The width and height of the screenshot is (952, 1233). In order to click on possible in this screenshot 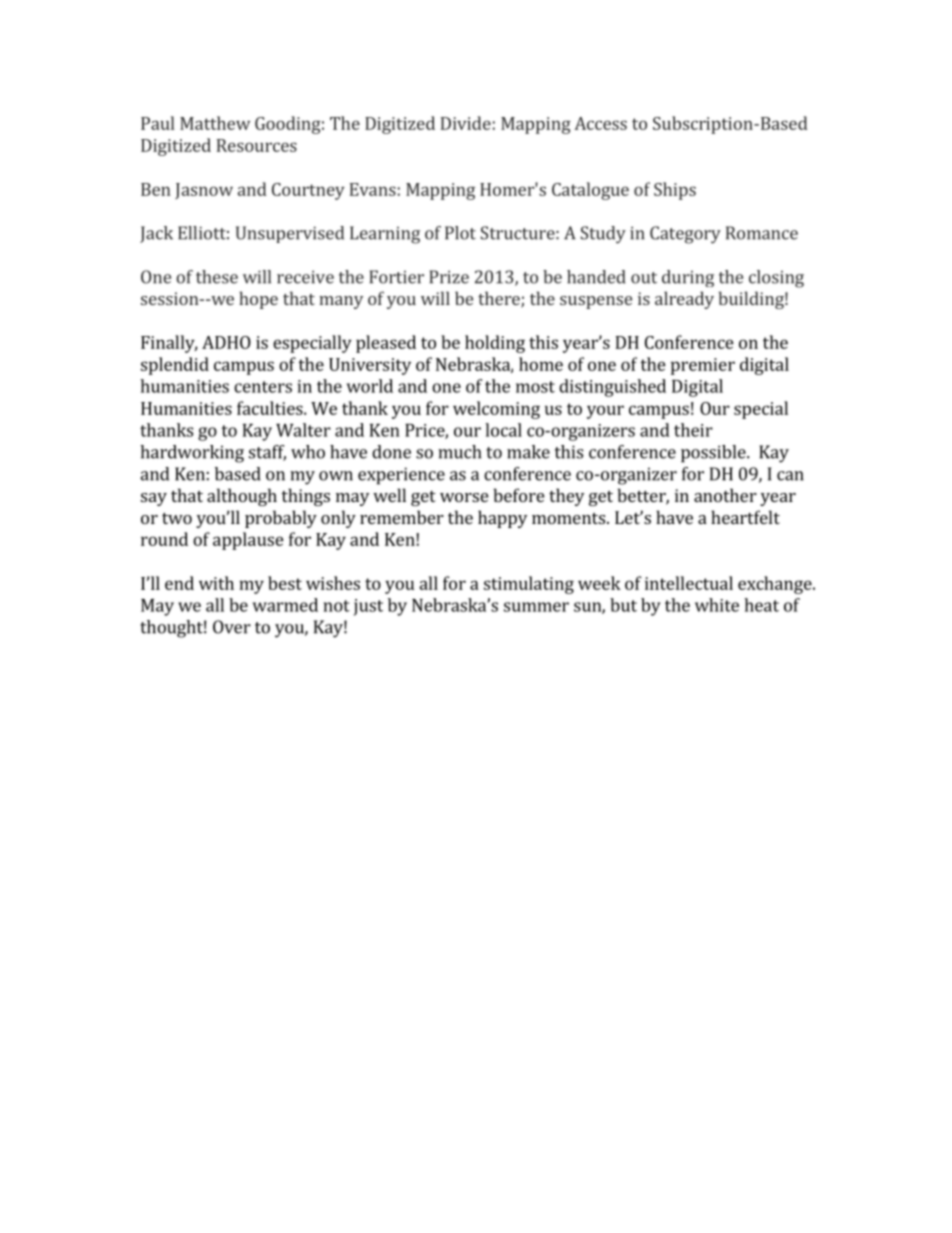, I will do `click(714, 454)`.
